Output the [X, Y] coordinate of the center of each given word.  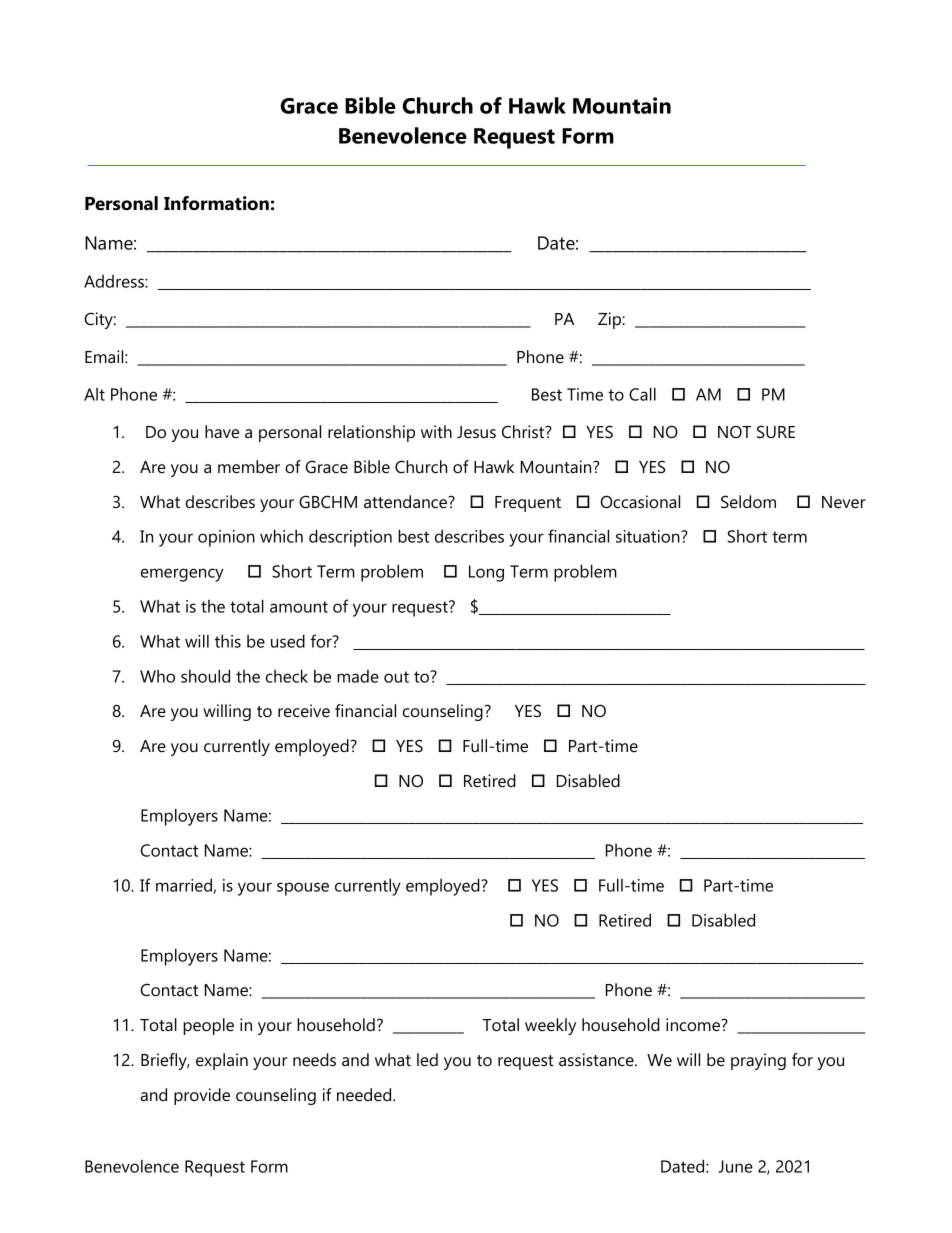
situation [649, 536]
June [736, 1166]
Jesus [476, 432]
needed [365, 1094]
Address [115, 281]
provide [202, 1096]
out [396, 677]
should [205, 676]
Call [642, 394]
